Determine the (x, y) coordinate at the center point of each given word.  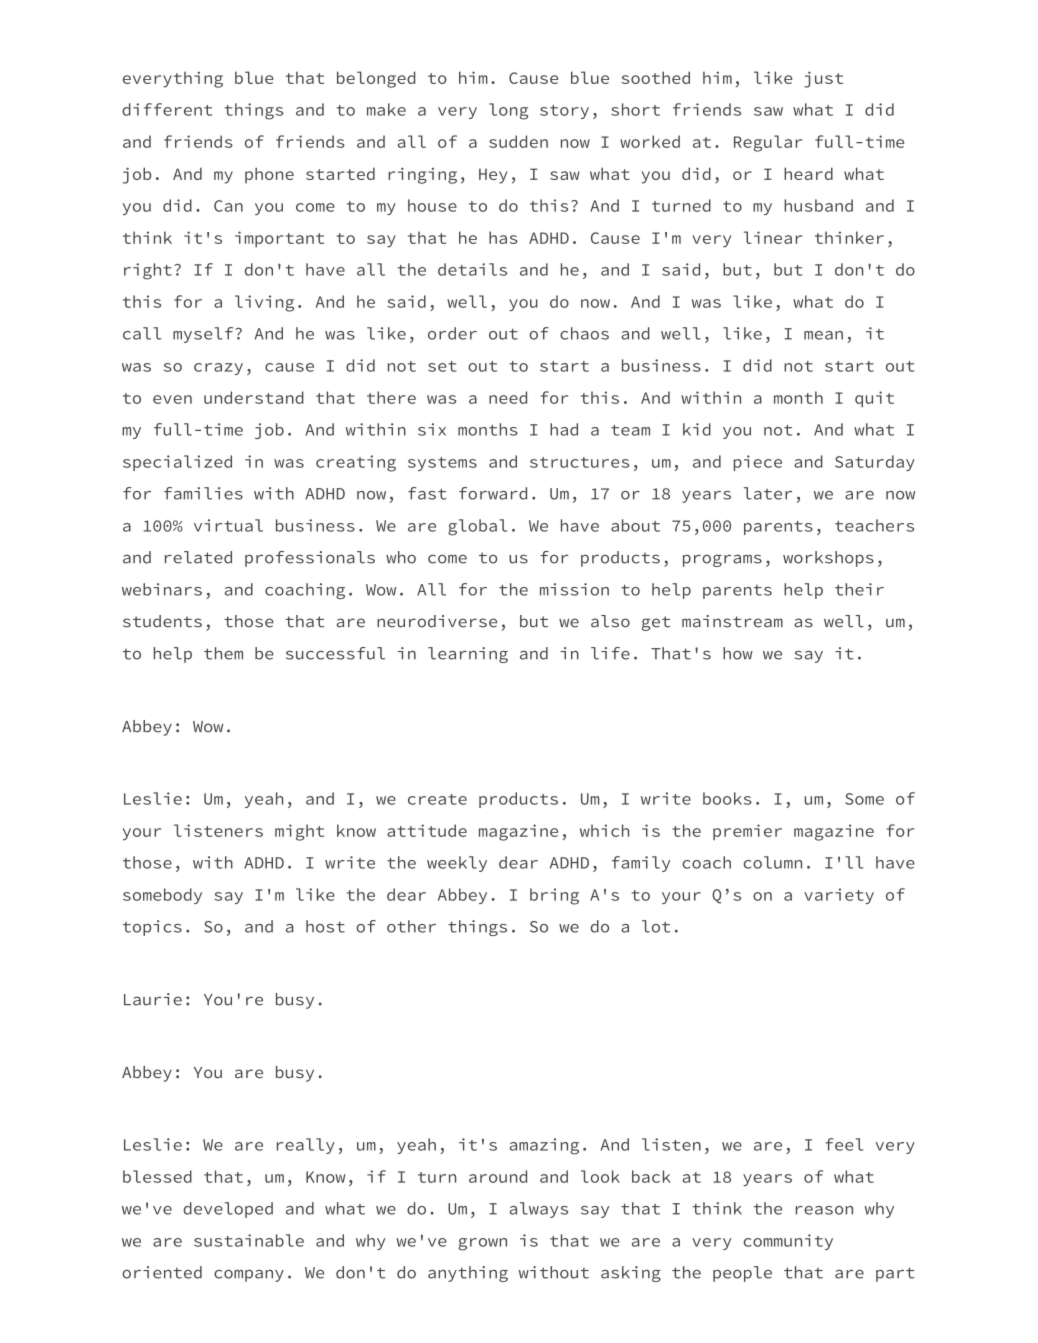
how (738, 653)
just (823, 79)
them (223, 653)
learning (468, 655)
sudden (518, 141)
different (167, 109)
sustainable (249, 1240)
